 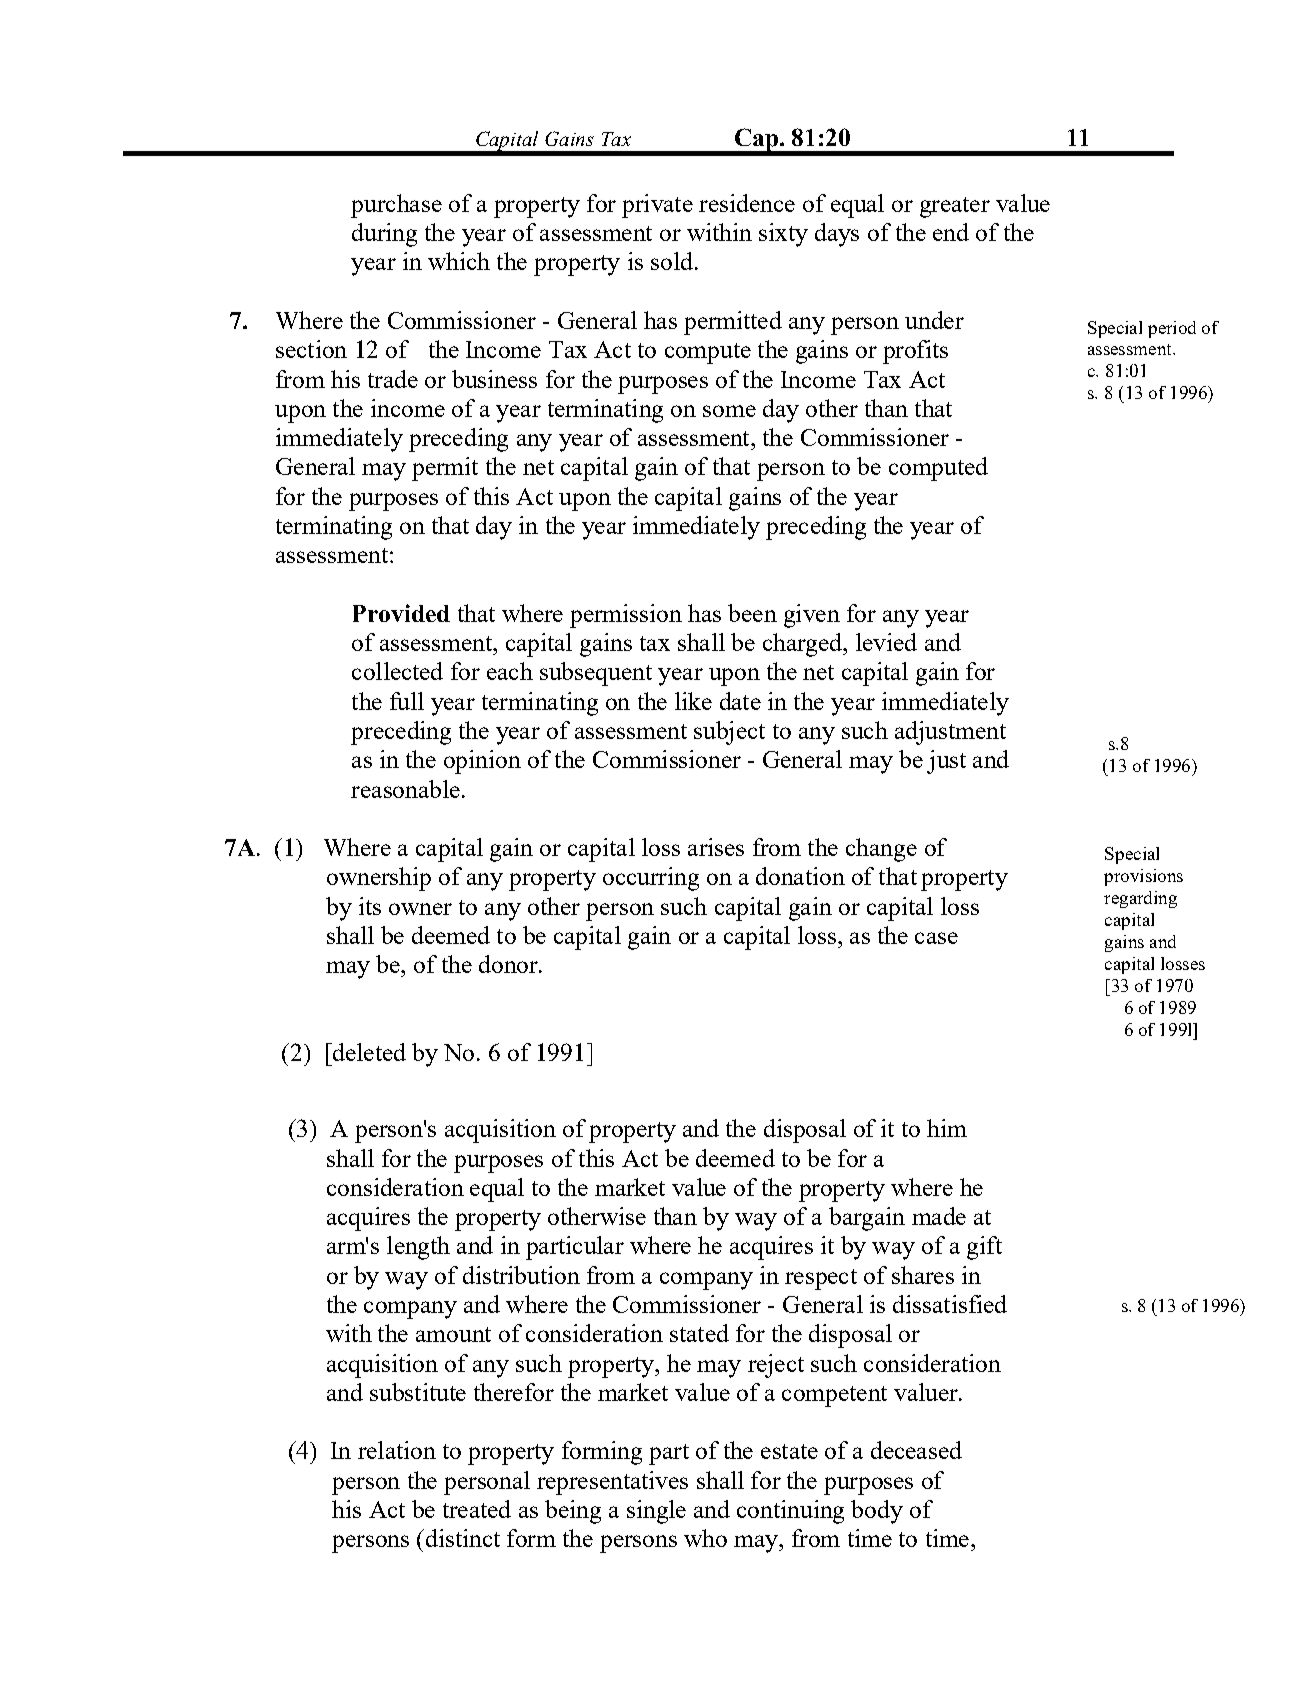 What do you see at coordinates (752, 613) in the page?
I see `been` at bounding box center [752, 613].
